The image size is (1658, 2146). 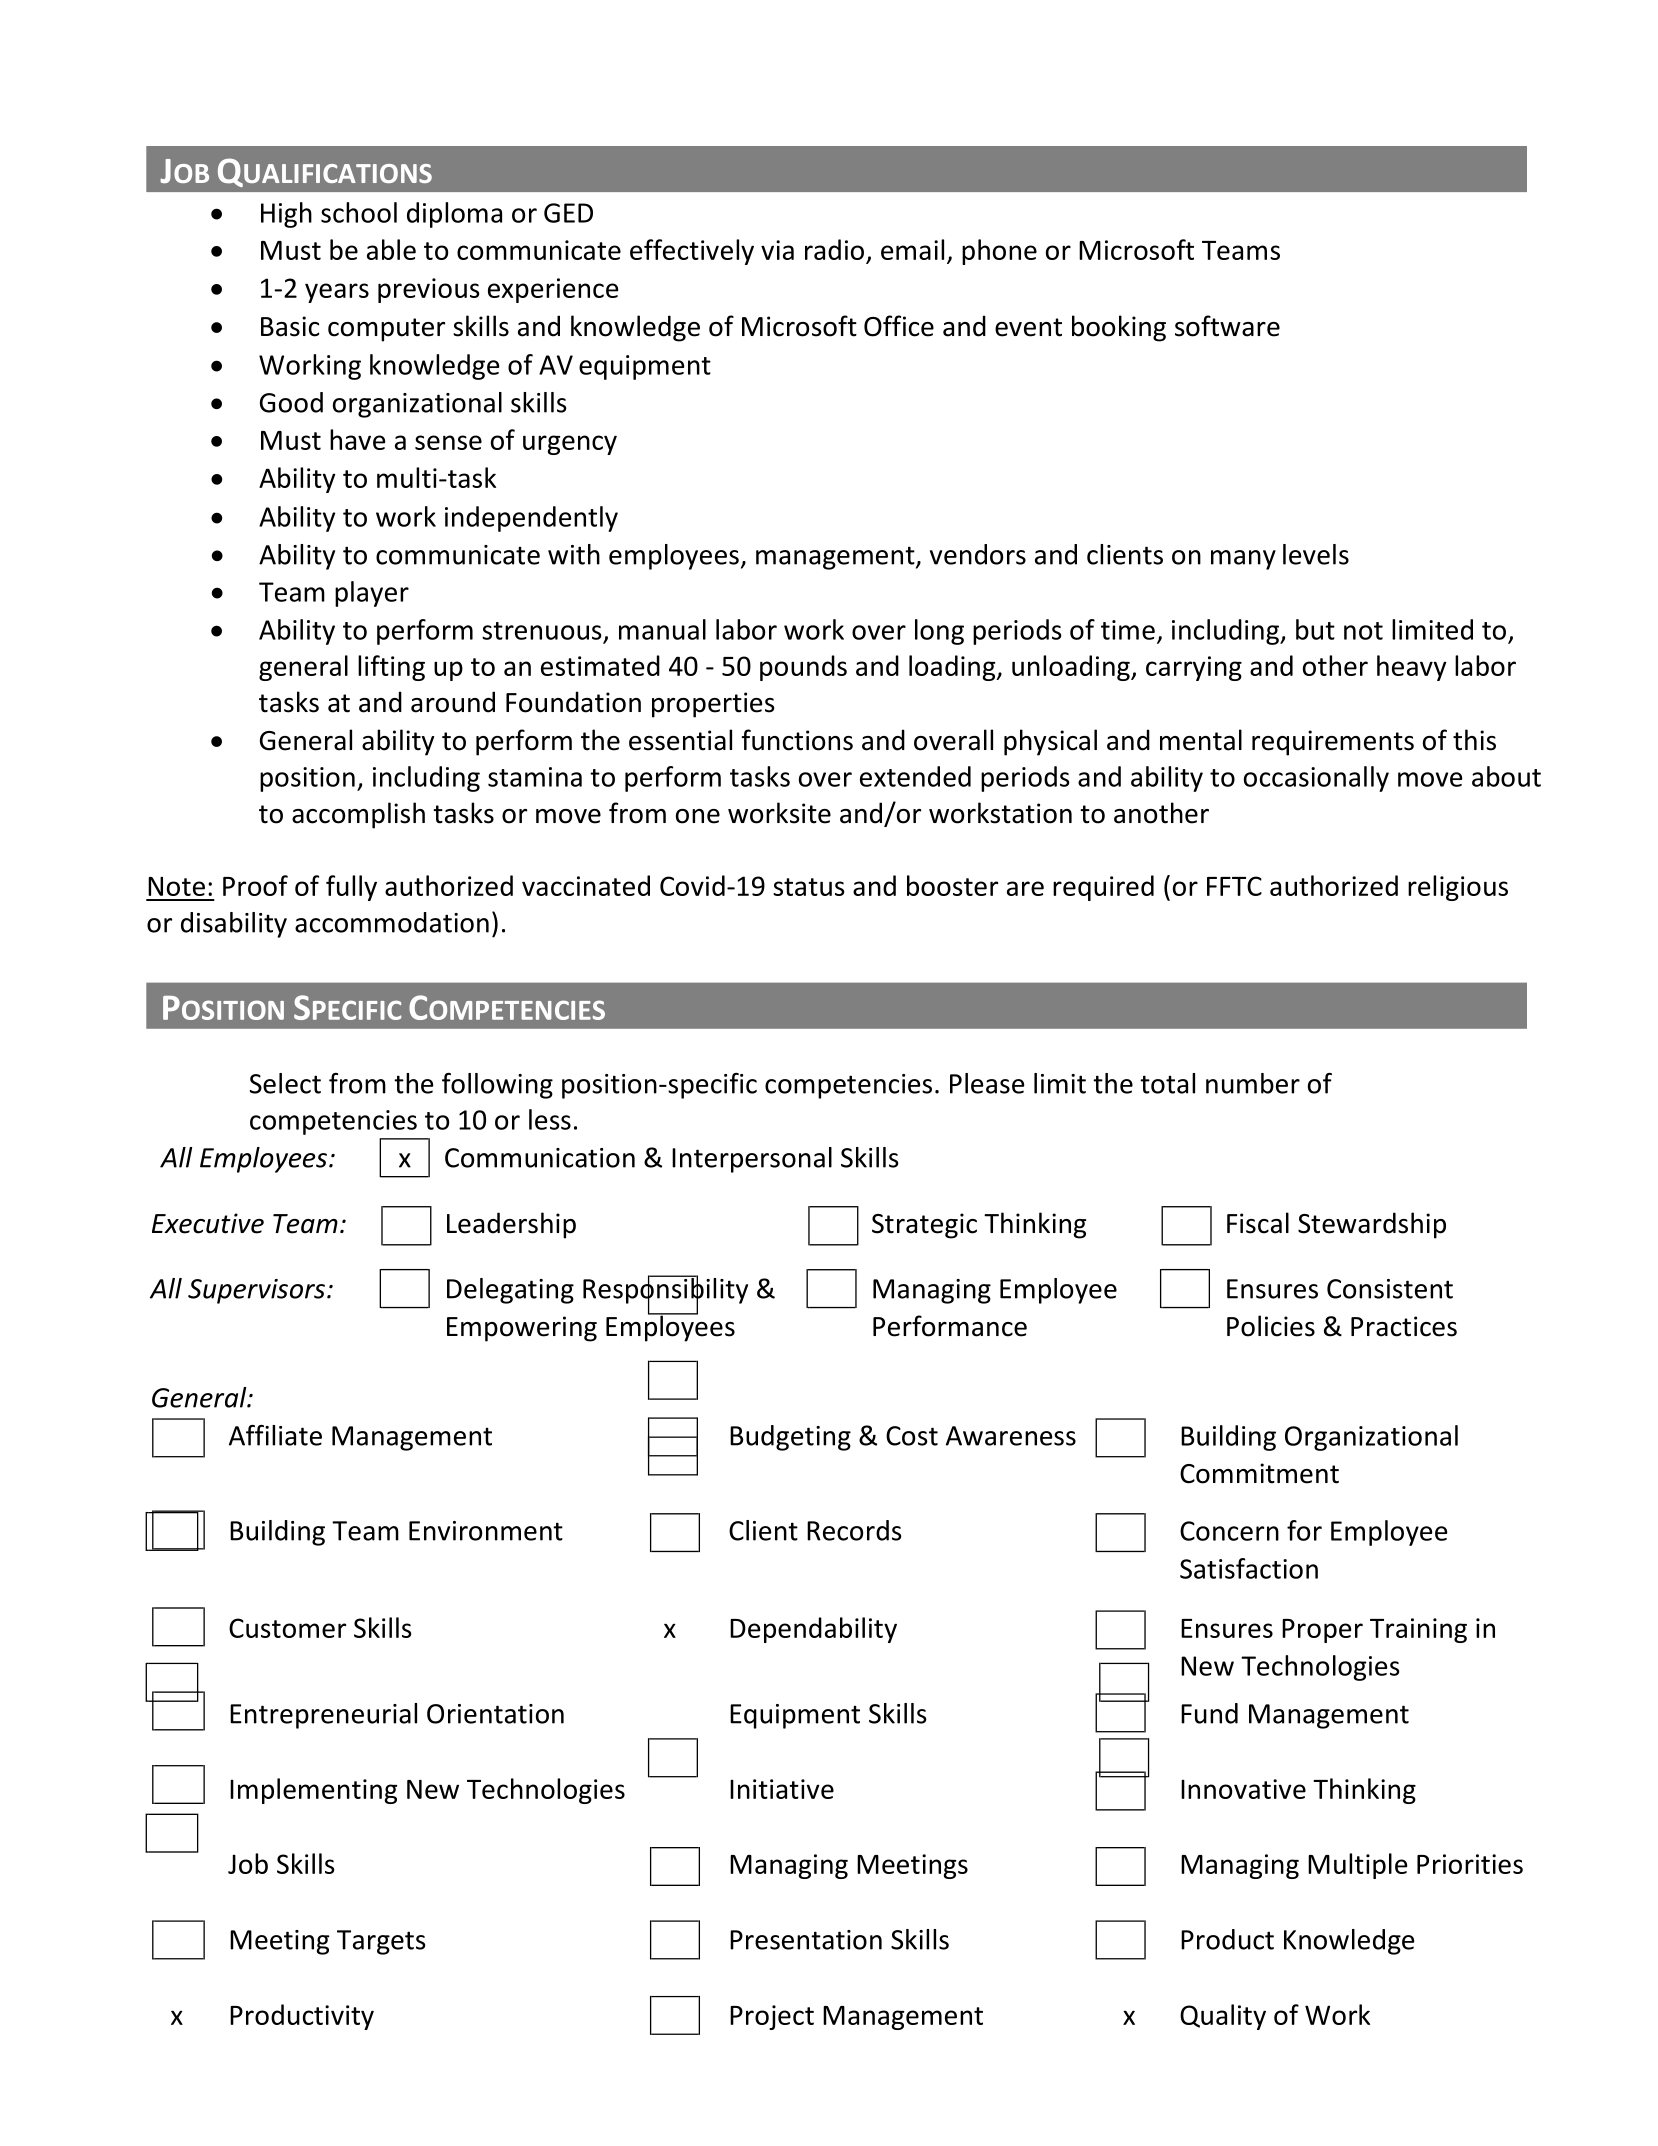 What do you see at coordinates (391, 249) in the screenshot?
I see `able` at bounding box center [391, 249].
